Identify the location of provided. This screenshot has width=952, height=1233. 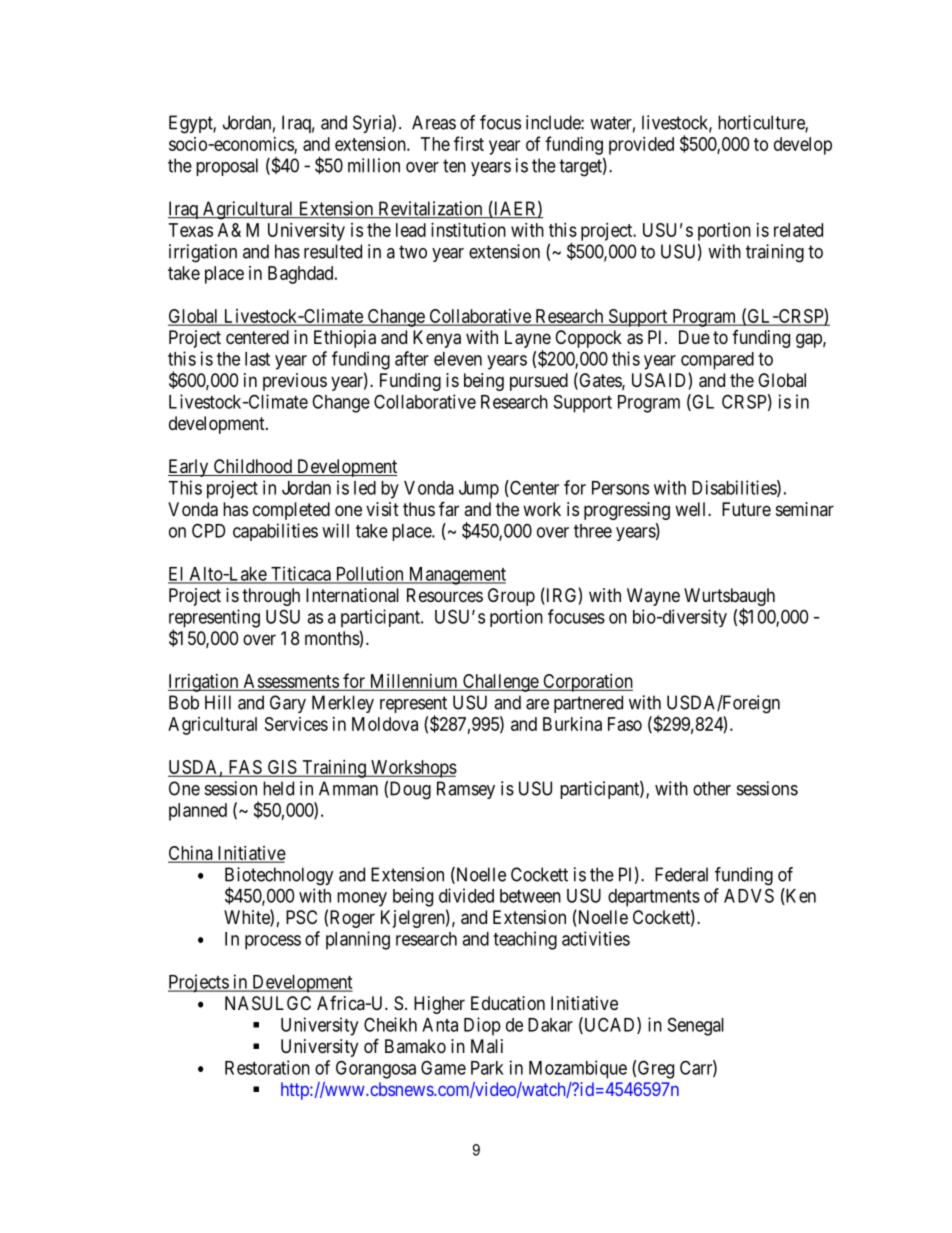
(641, 146).
